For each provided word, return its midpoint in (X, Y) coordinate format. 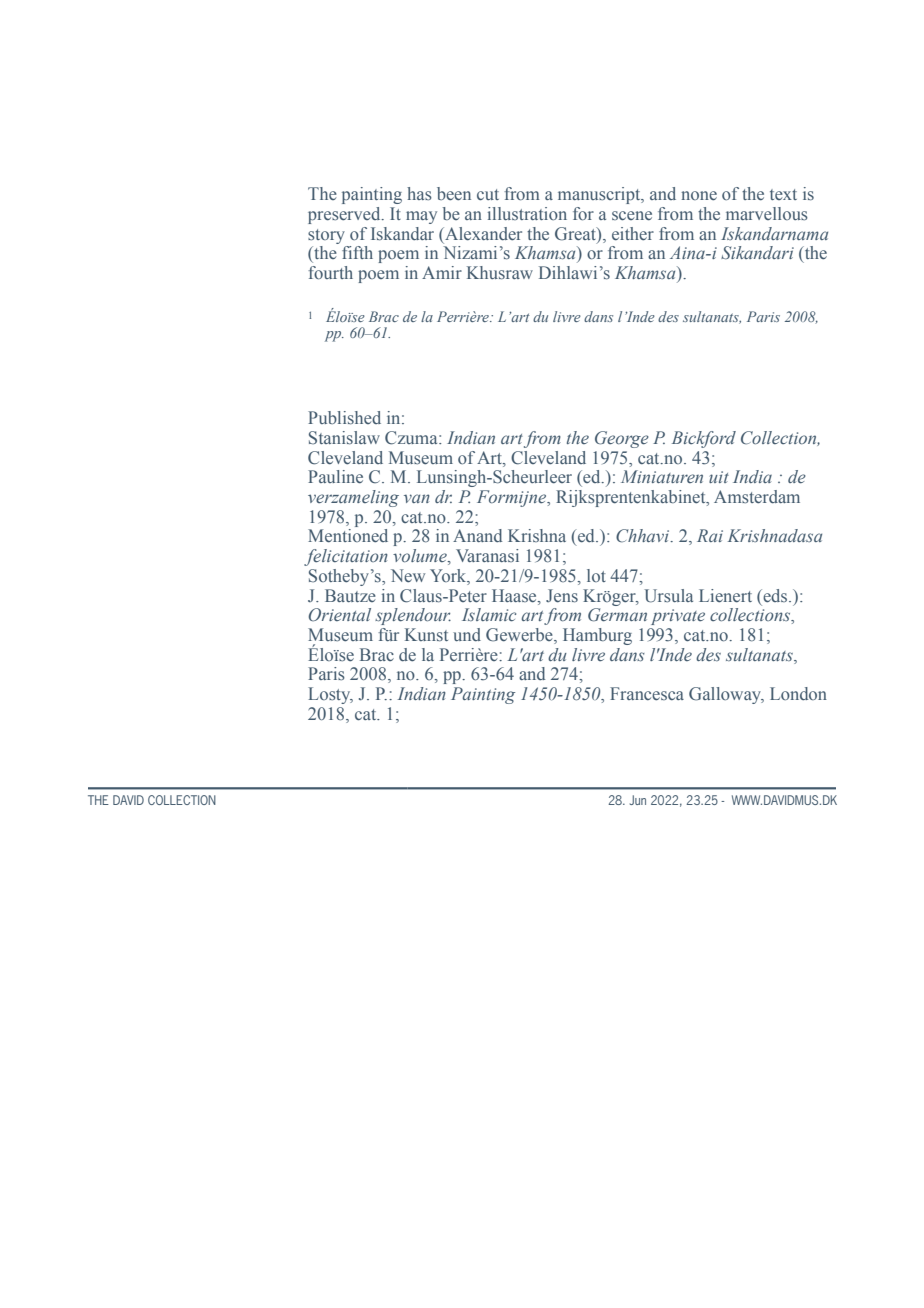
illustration (527, 213)
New (408, 576)
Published (344, 418)
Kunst (426, 635)
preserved (345, 215)
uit (719, 477)
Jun (638, 800)
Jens (562, 596)
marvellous (767, 214)
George (622, 439)
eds (775, 596)
